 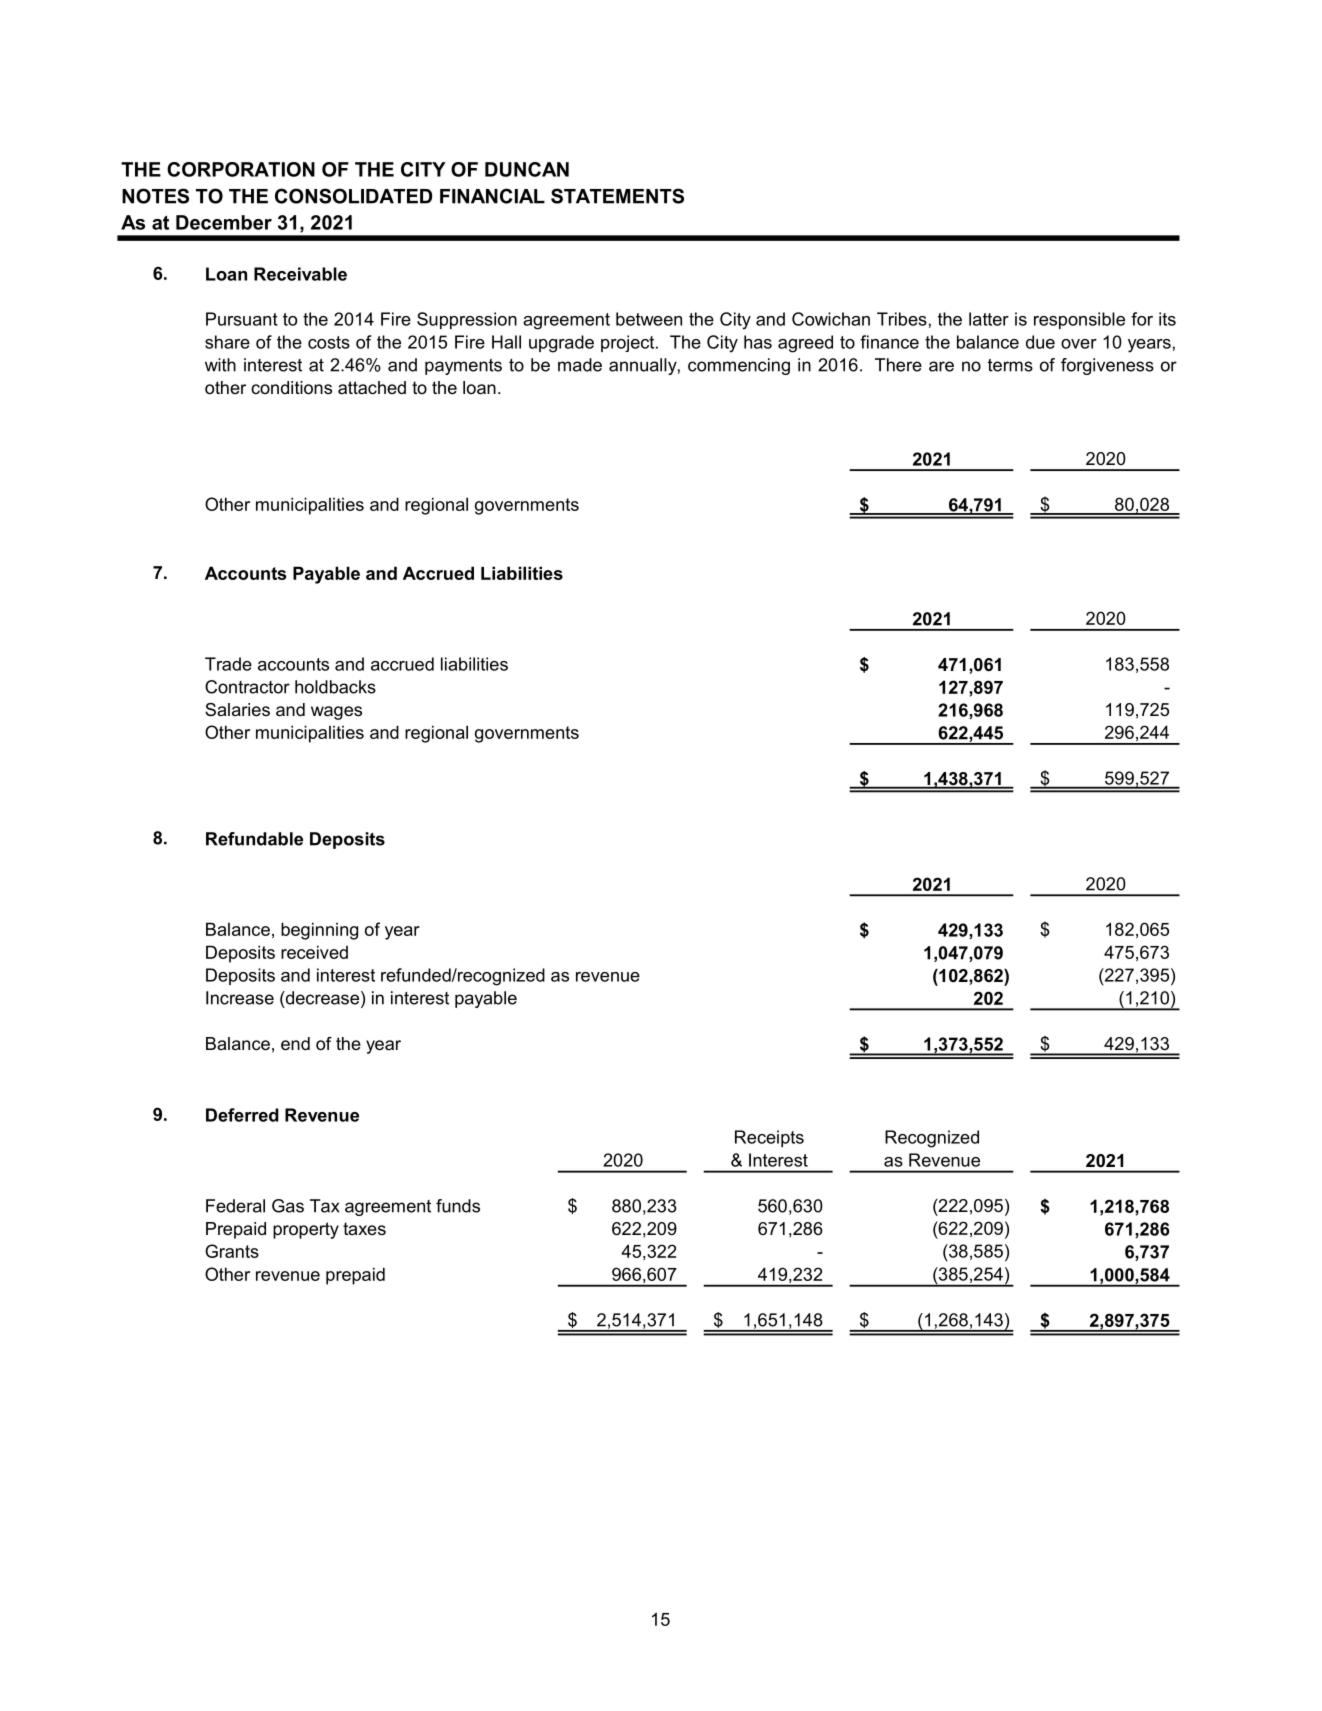 What do you see at coordinates (336, 713) in the screenshot?
I see `wages` at bounding box center [336, 713].
